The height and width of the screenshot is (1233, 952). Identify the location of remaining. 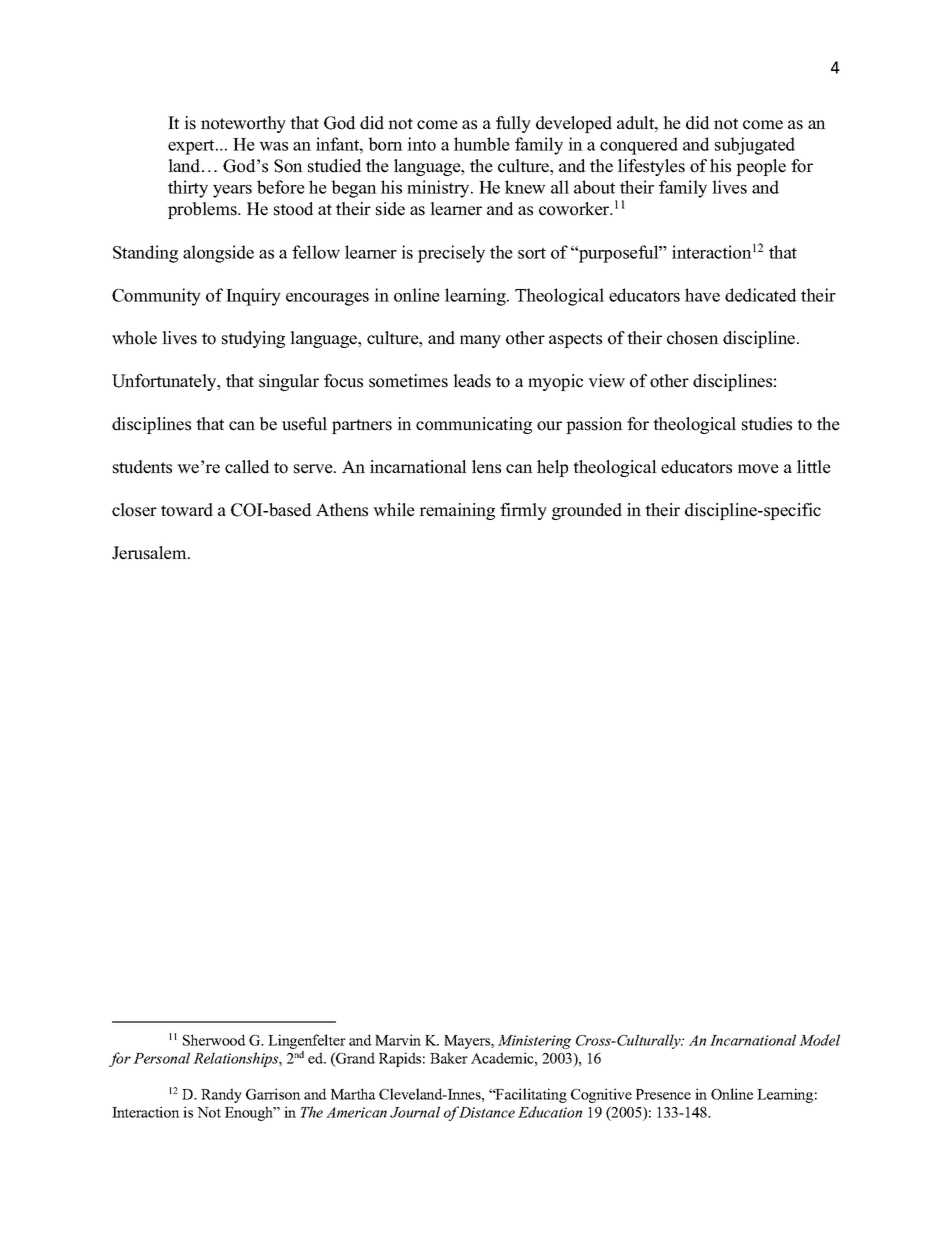
(457, 511).
